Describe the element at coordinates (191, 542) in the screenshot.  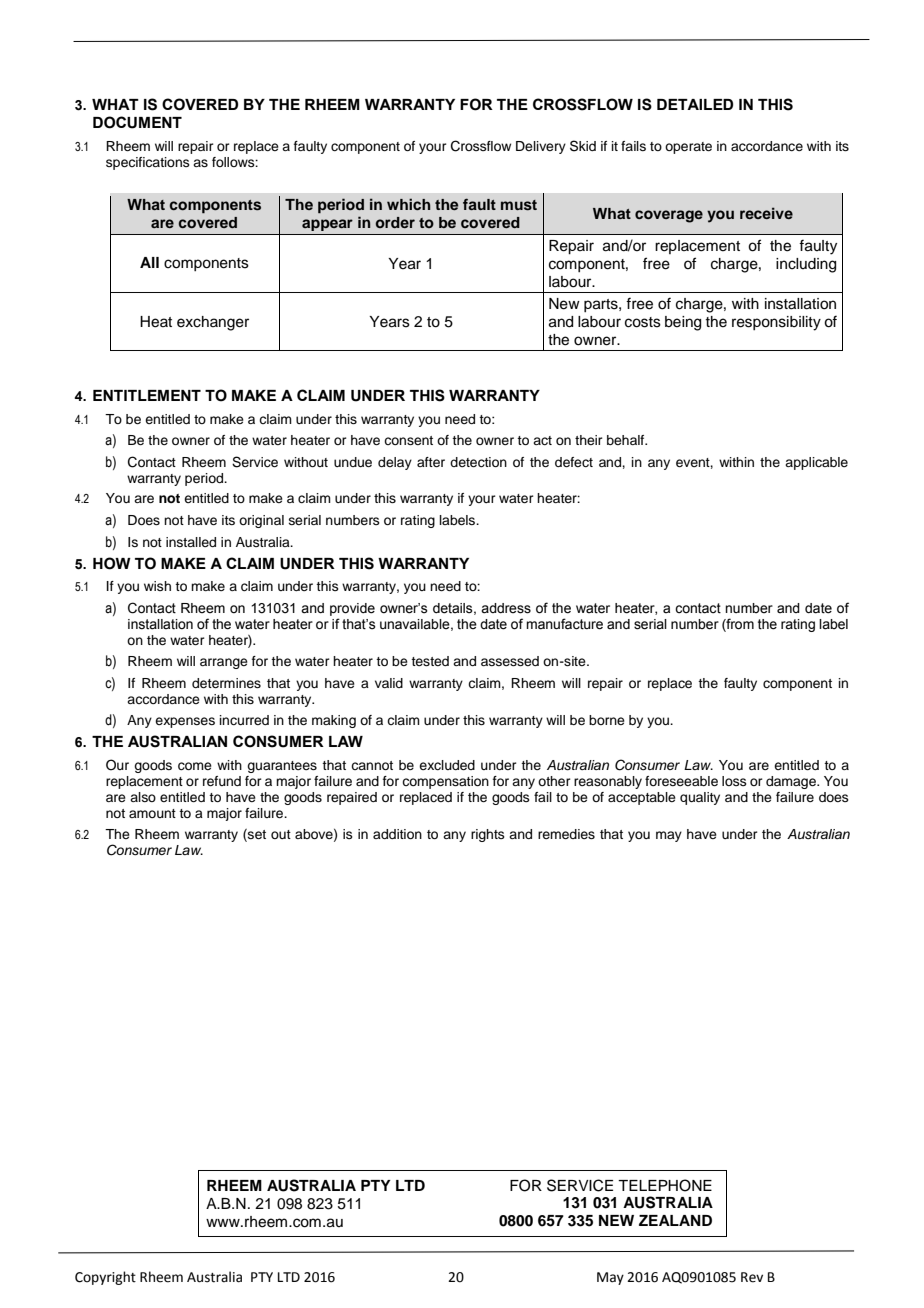
I see `installed` at that location.
